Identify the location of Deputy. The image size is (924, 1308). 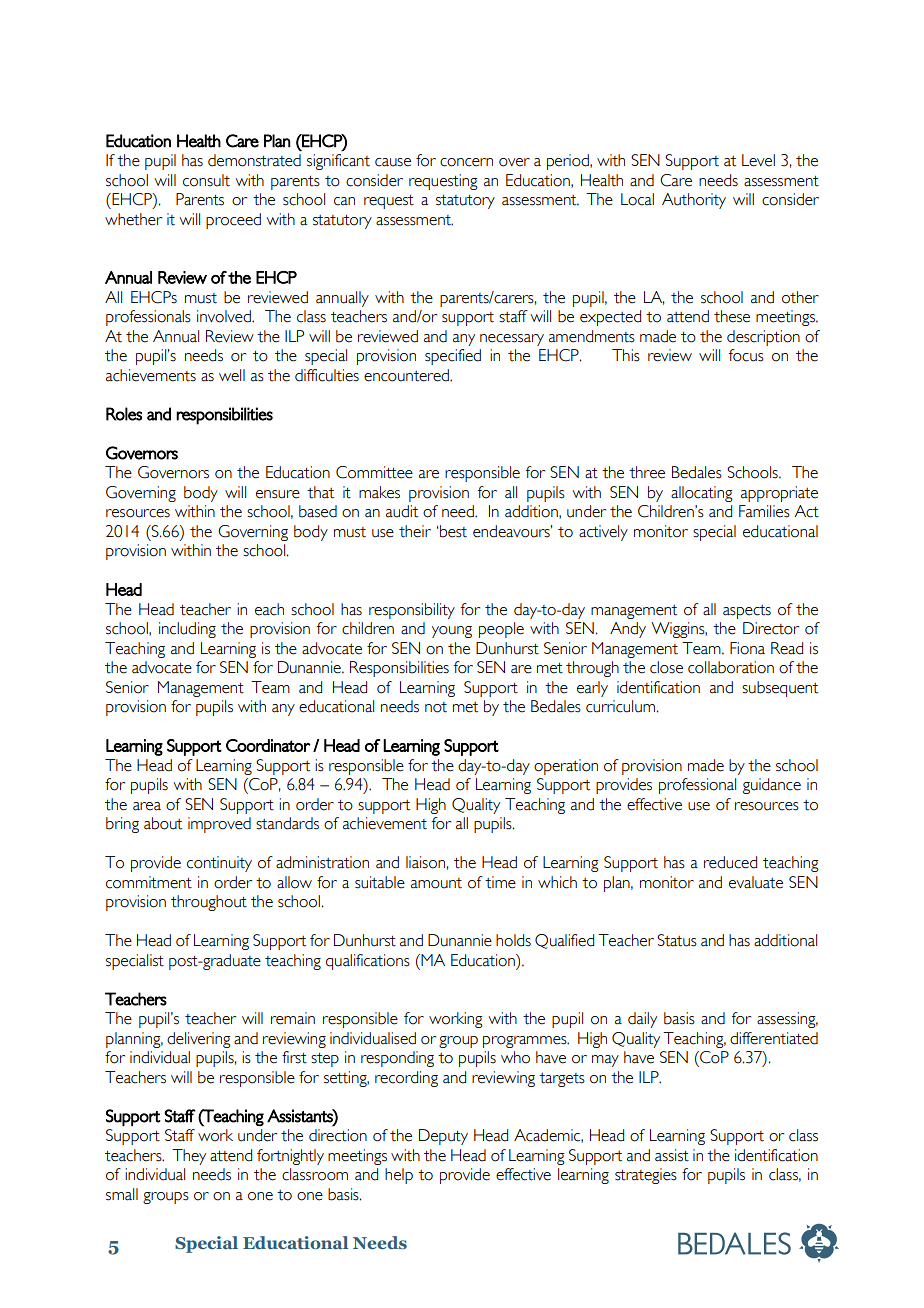
(443, 1137).
